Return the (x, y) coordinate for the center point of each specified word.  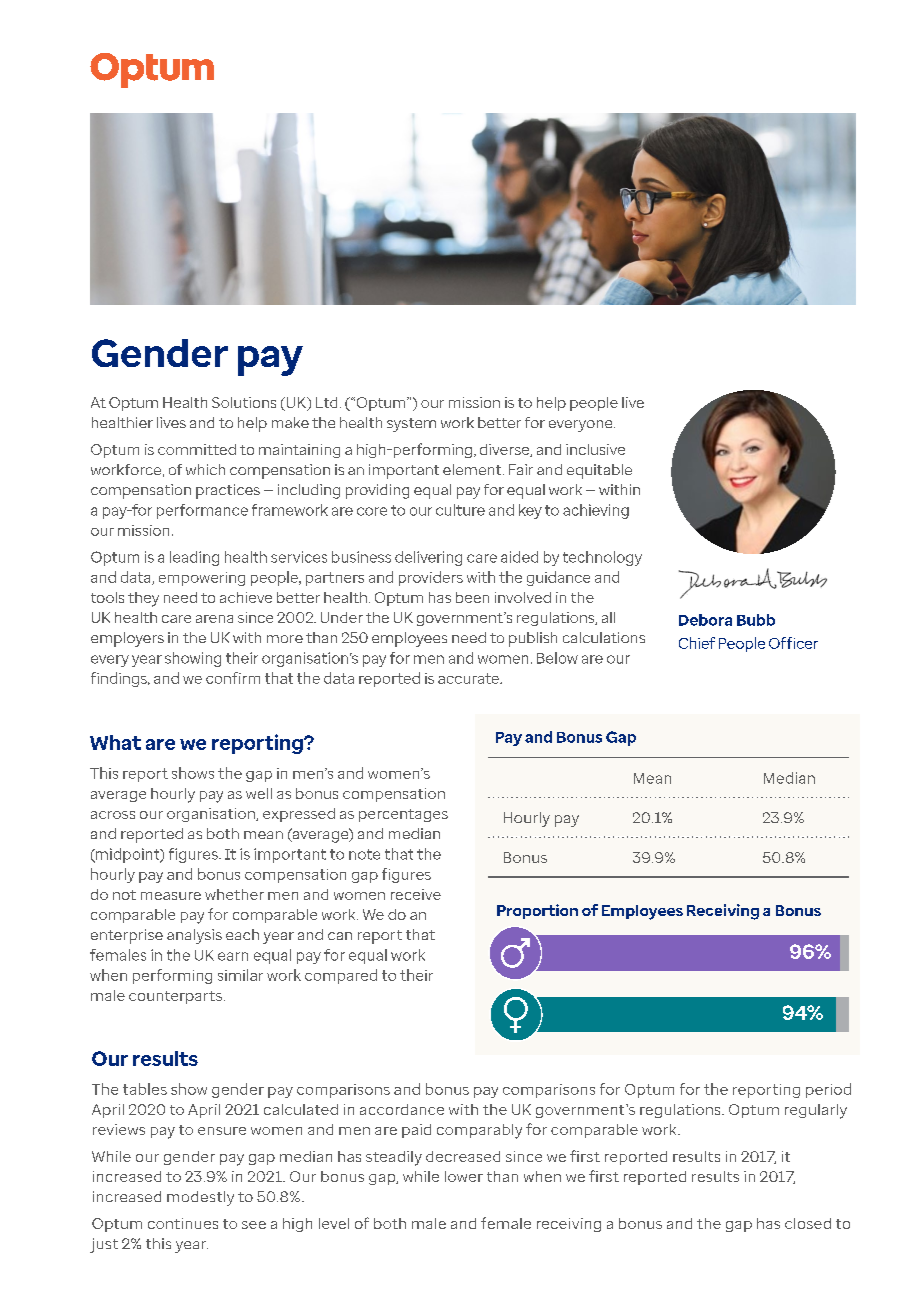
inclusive (595, 449)
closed (808, 1223)
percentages (403, 815)
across (113, 815)
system (411, 425)
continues (183, 1223)
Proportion (537, 911)
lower (464, 1176)
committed (197, 449)
